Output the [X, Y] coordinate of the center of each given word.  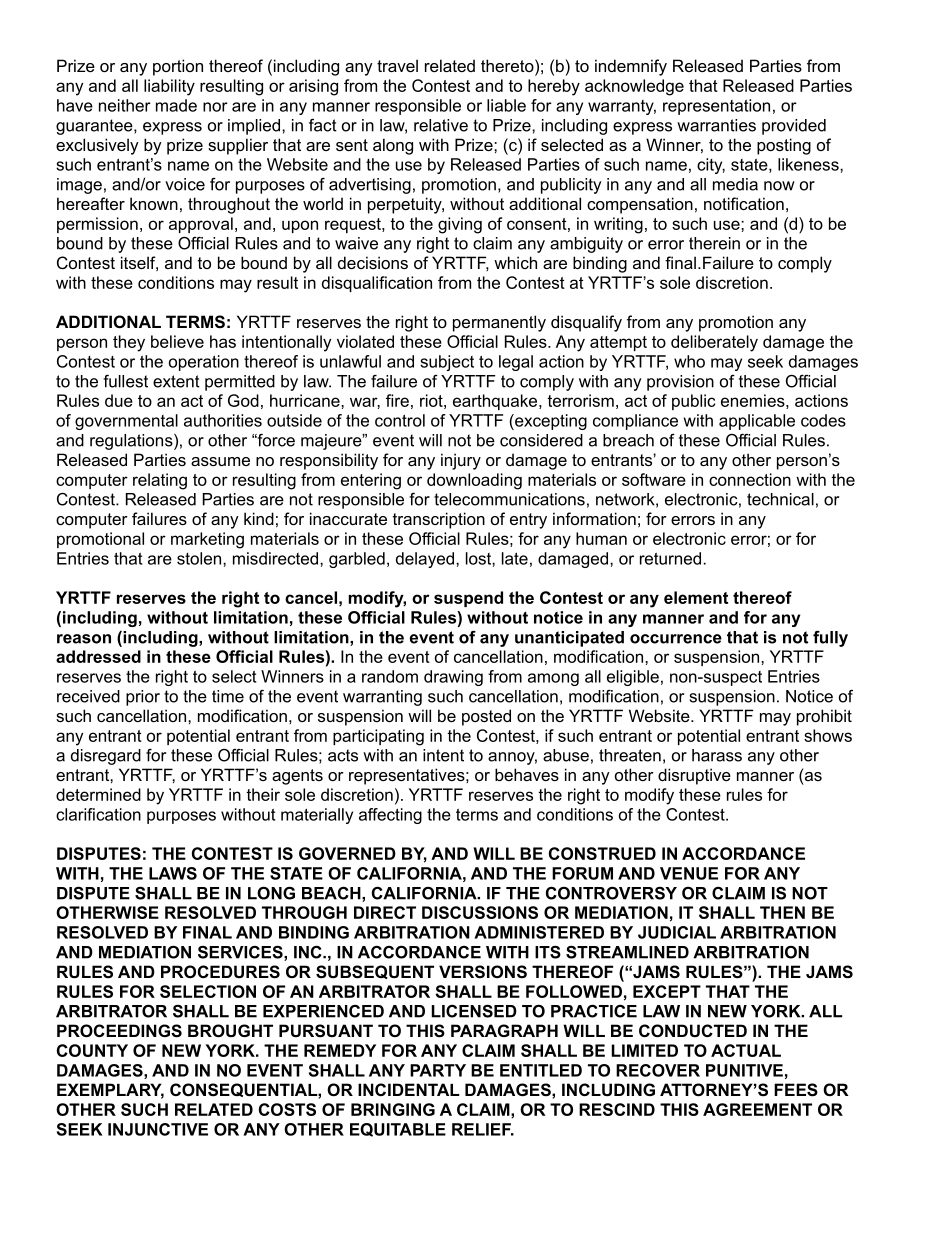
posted [486, 717]
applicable [757, 422]
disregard [106, 757]
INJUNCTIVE [158, 1129]
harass [717, 755]
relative [441, 125]
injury [461, 461]
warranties [716, 125]
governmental [126, 422]
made [176, 105]
